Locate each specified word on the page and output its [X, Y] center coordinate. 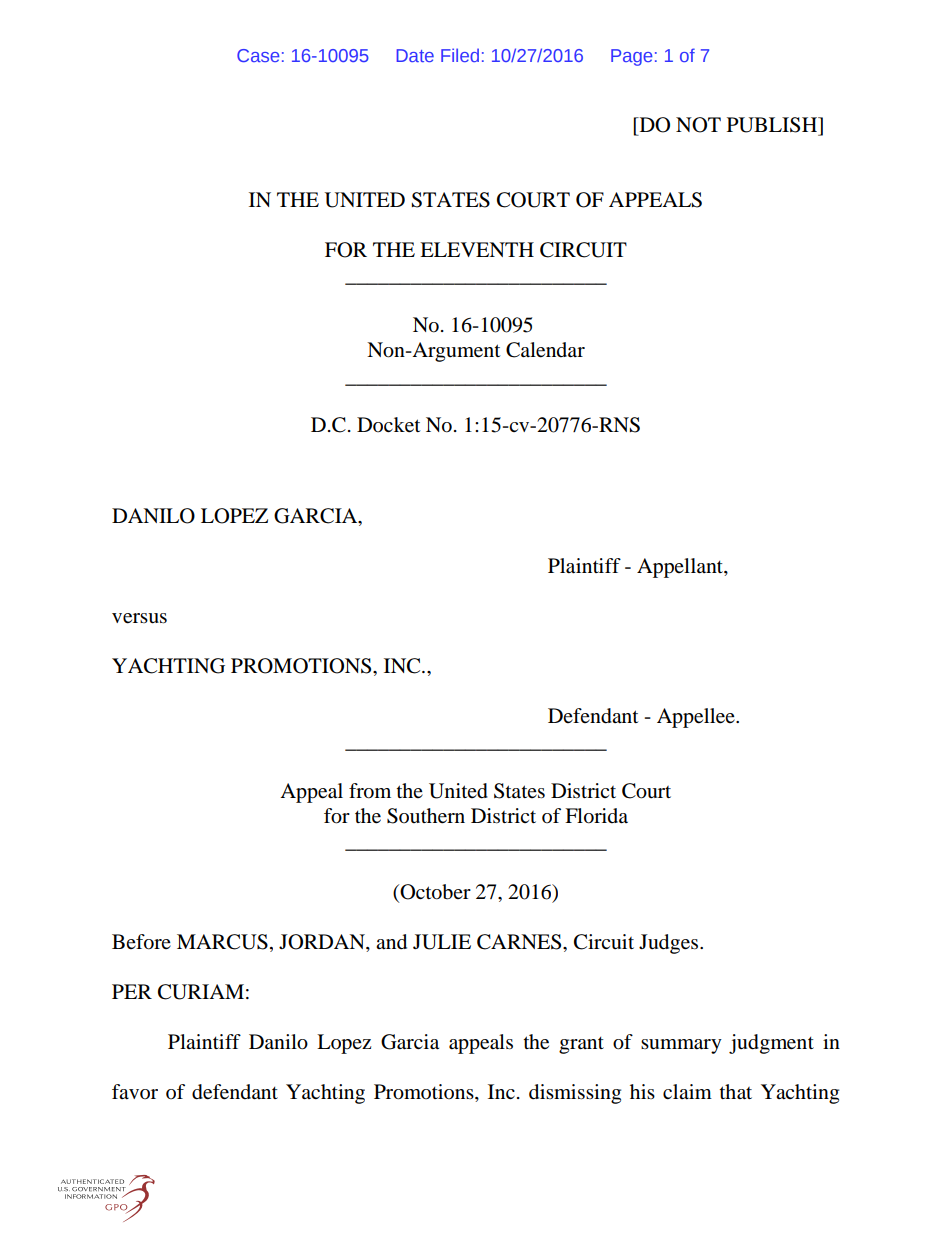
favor [135, 1092]
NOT [698, 125]
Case [258, 55]
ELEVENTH [477, 249]
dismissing [575, 1094]
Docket [388, 425]
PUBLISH [773, 125]
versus [139, 618]
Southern [426, 816]
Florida [596, 816]
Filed [460, 55]
